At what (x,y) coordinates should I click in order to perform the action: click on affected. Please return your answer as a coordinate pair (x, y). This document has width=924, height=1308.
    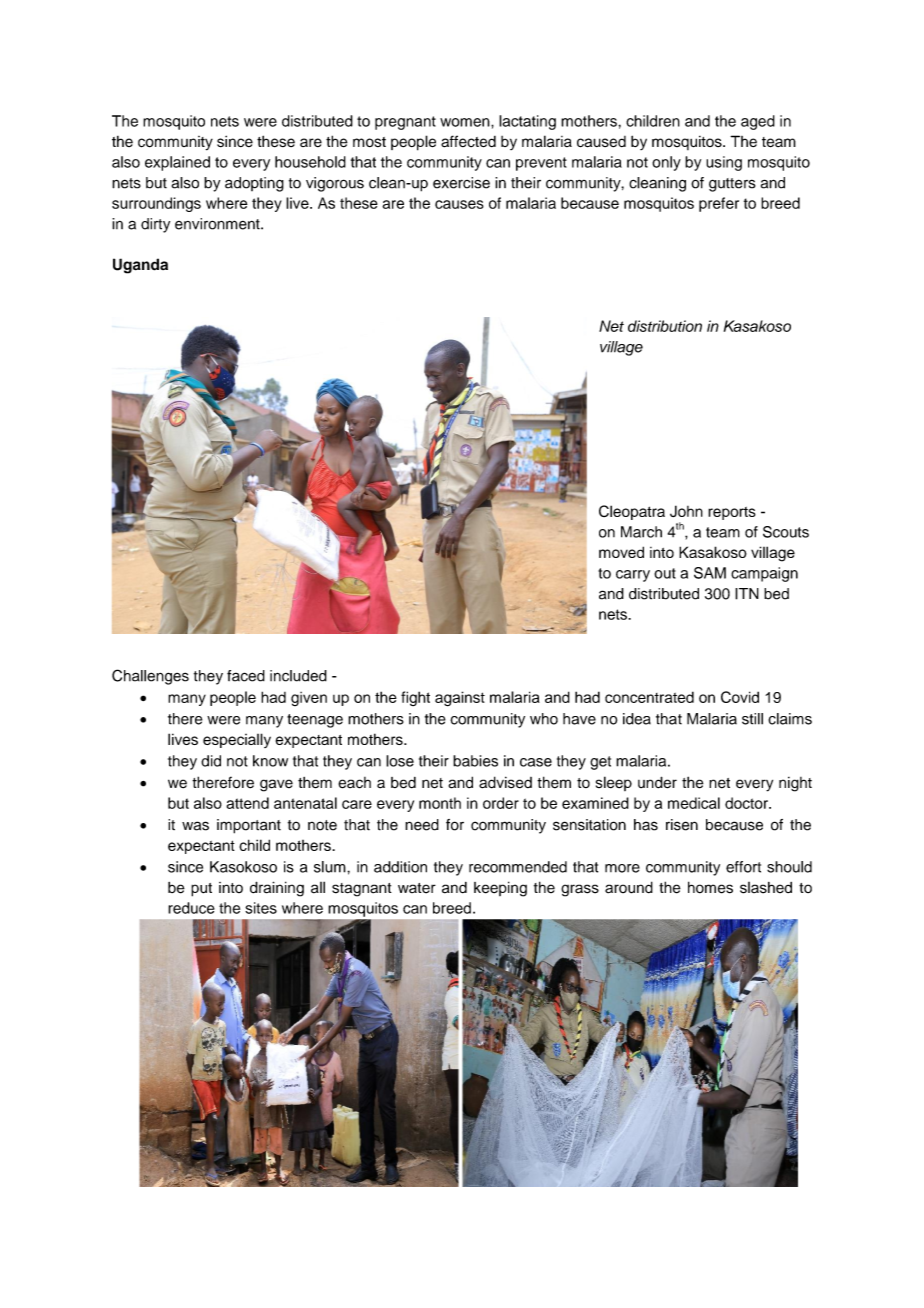
    Looking at the image, I should click on (468, 141).
